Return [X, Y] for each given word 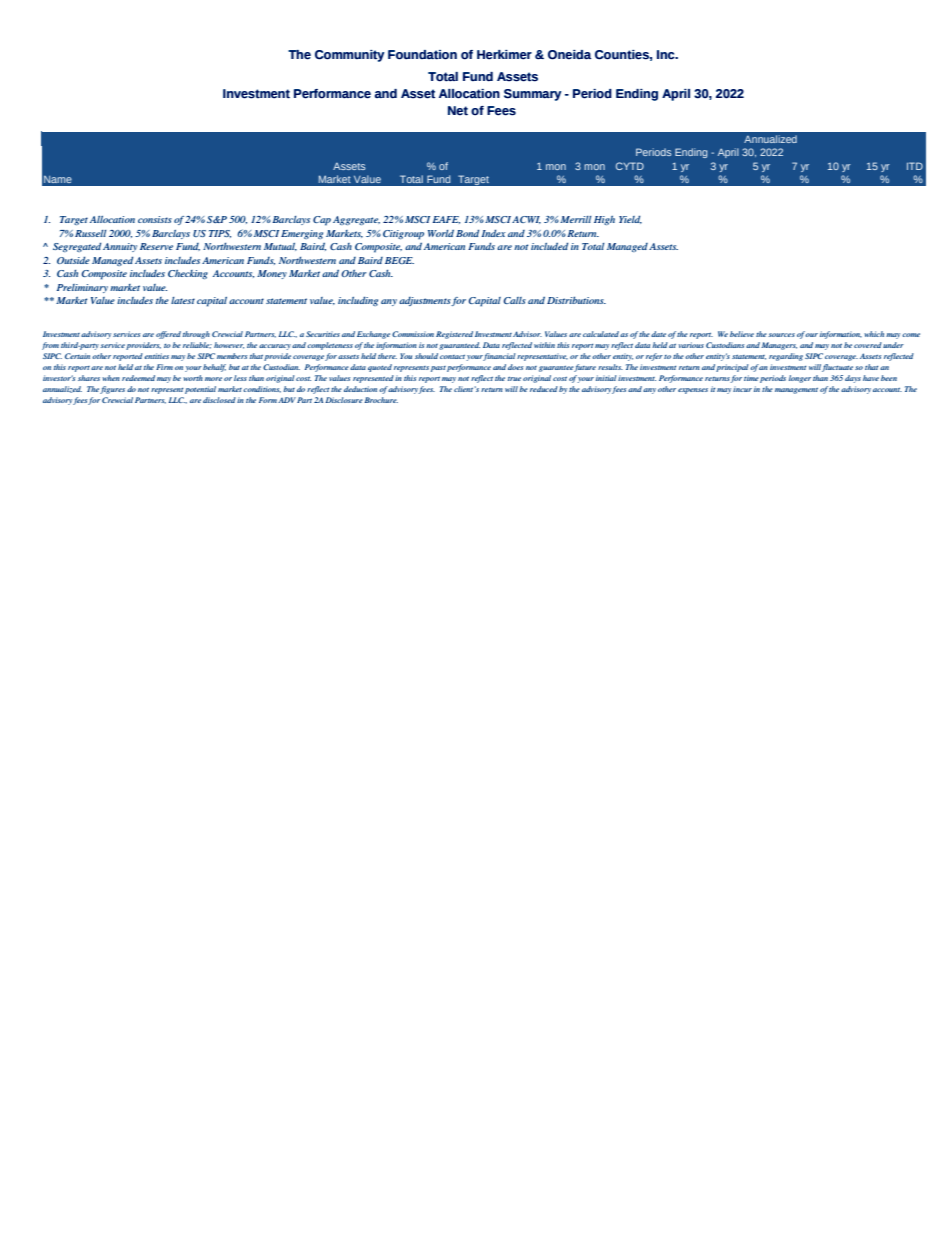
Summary [532, 95]
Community [349, 56]
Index [494, 233]
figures [112, 390]
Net [458, 111]
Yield [630, 219]
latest [183, 300]
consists [155, 219]
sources [781, 335]
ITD [915, 166]
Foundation [422, 55]
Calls [515, 300]
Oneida [569, 55]
